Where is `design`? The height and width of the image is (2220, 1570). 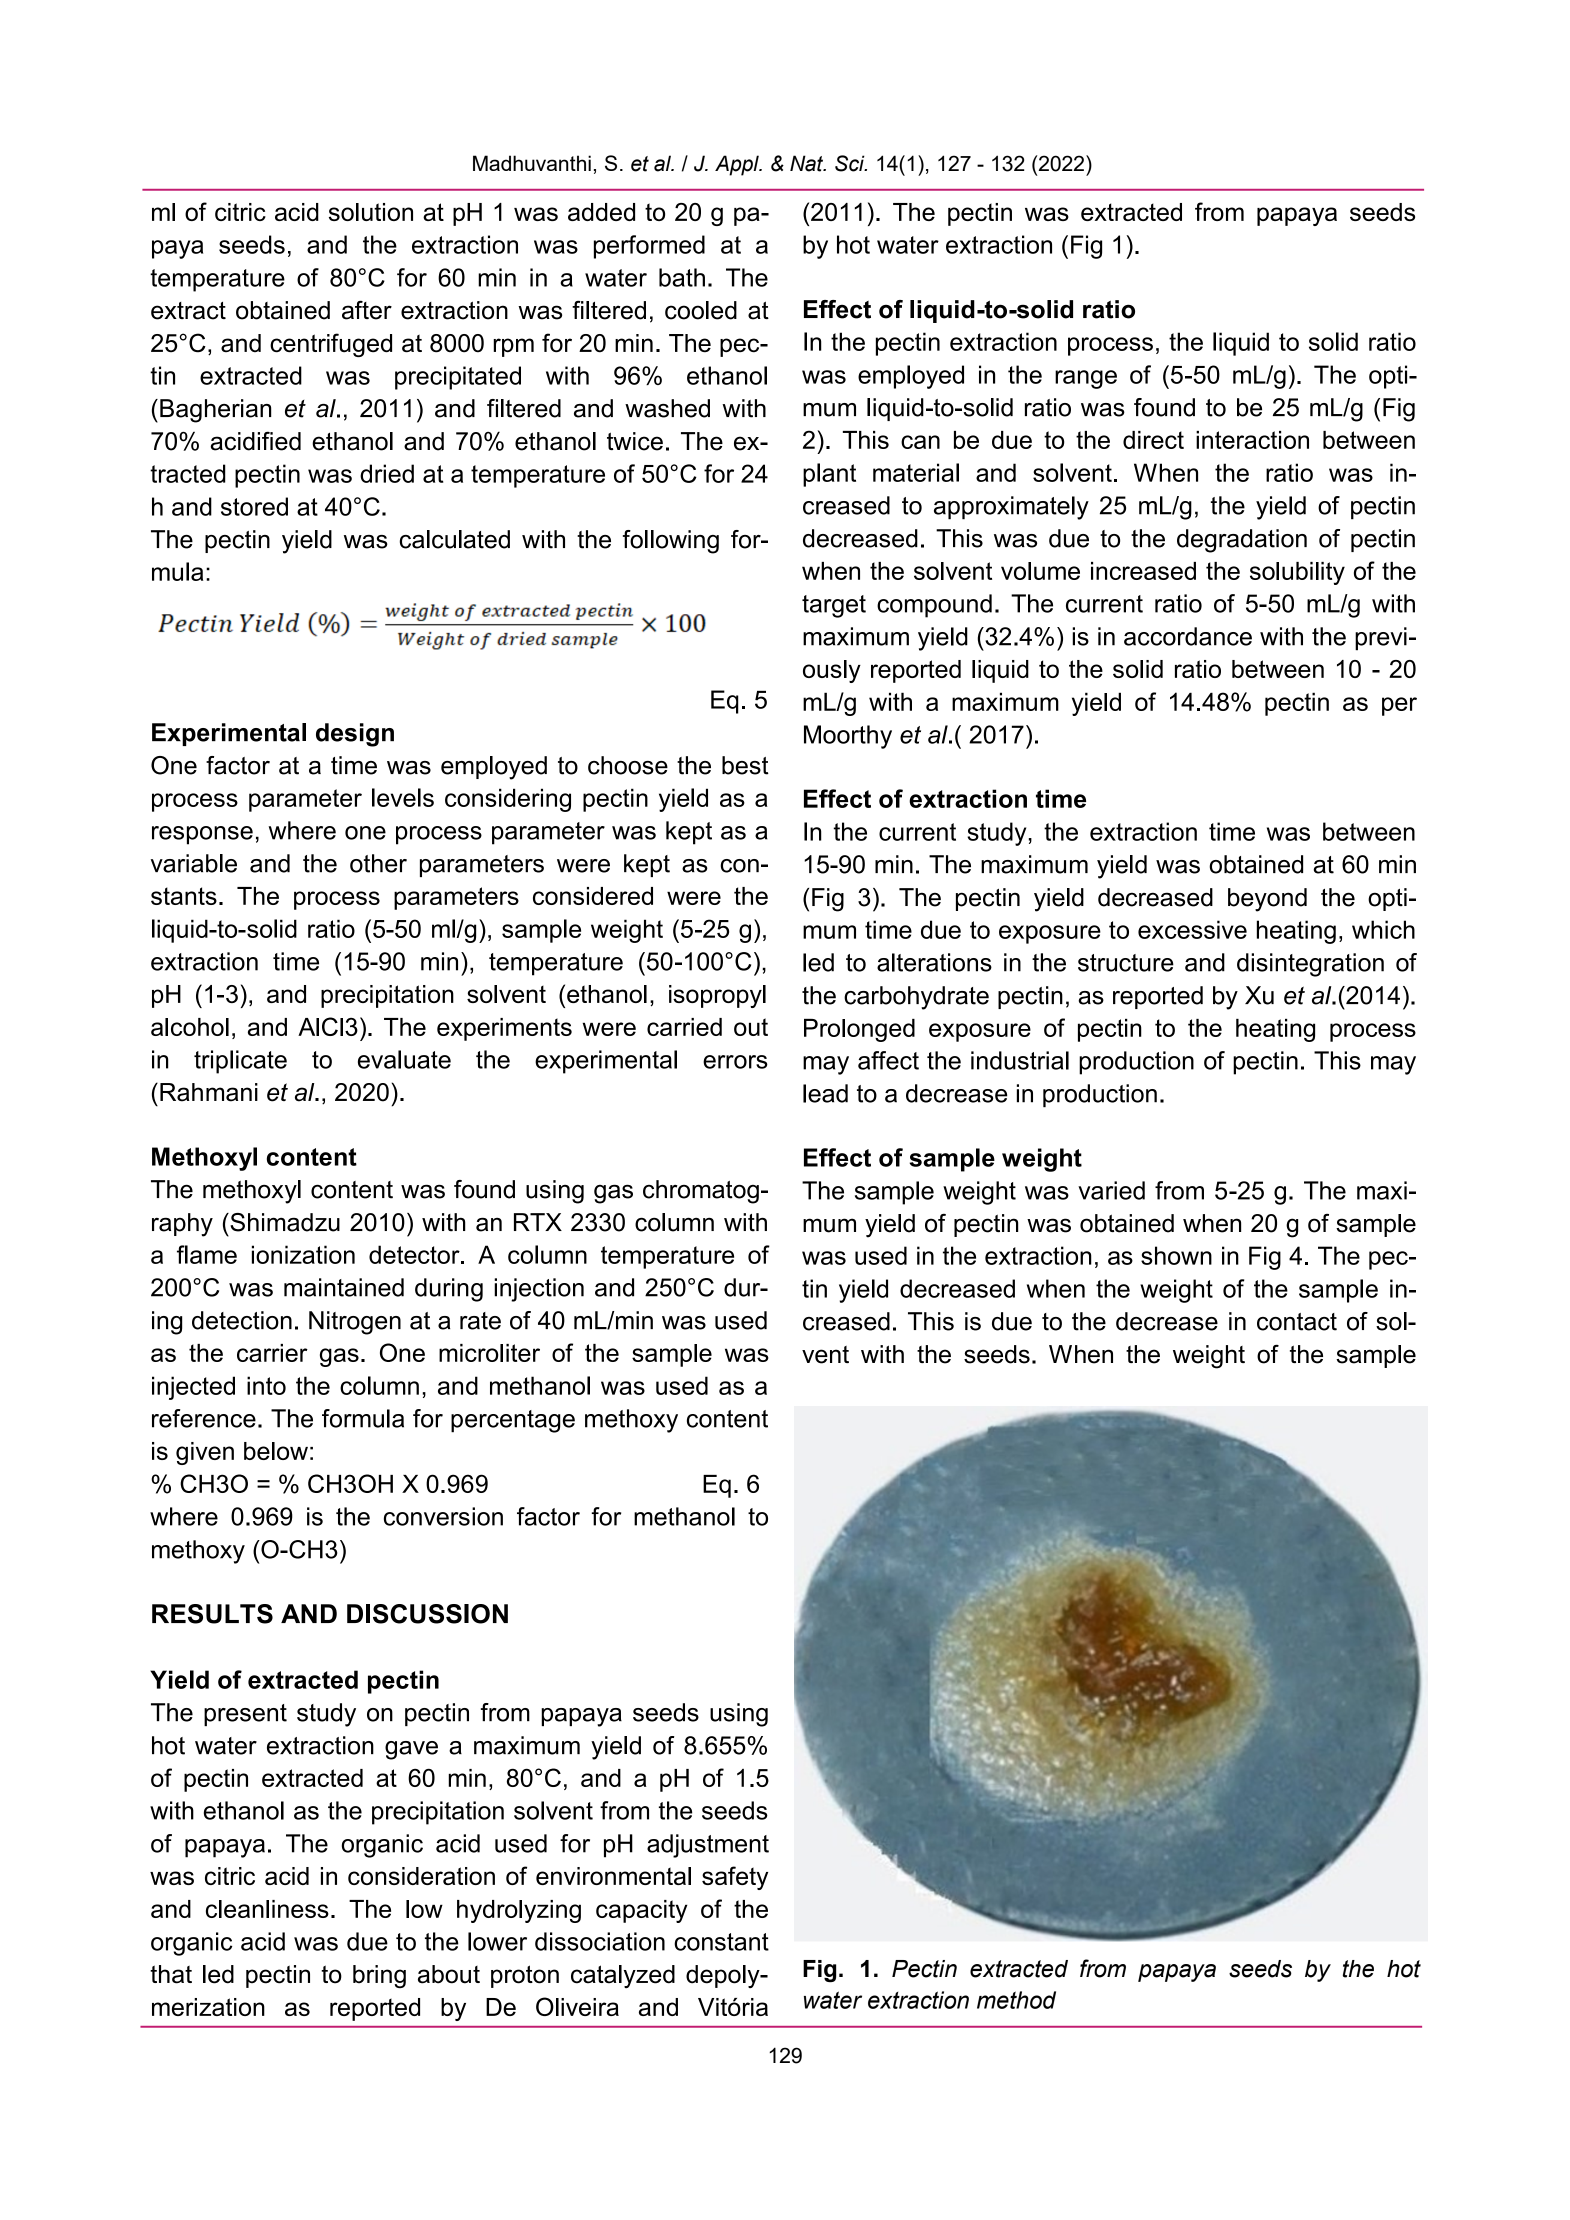
design is located at coordinates (355, 735).
